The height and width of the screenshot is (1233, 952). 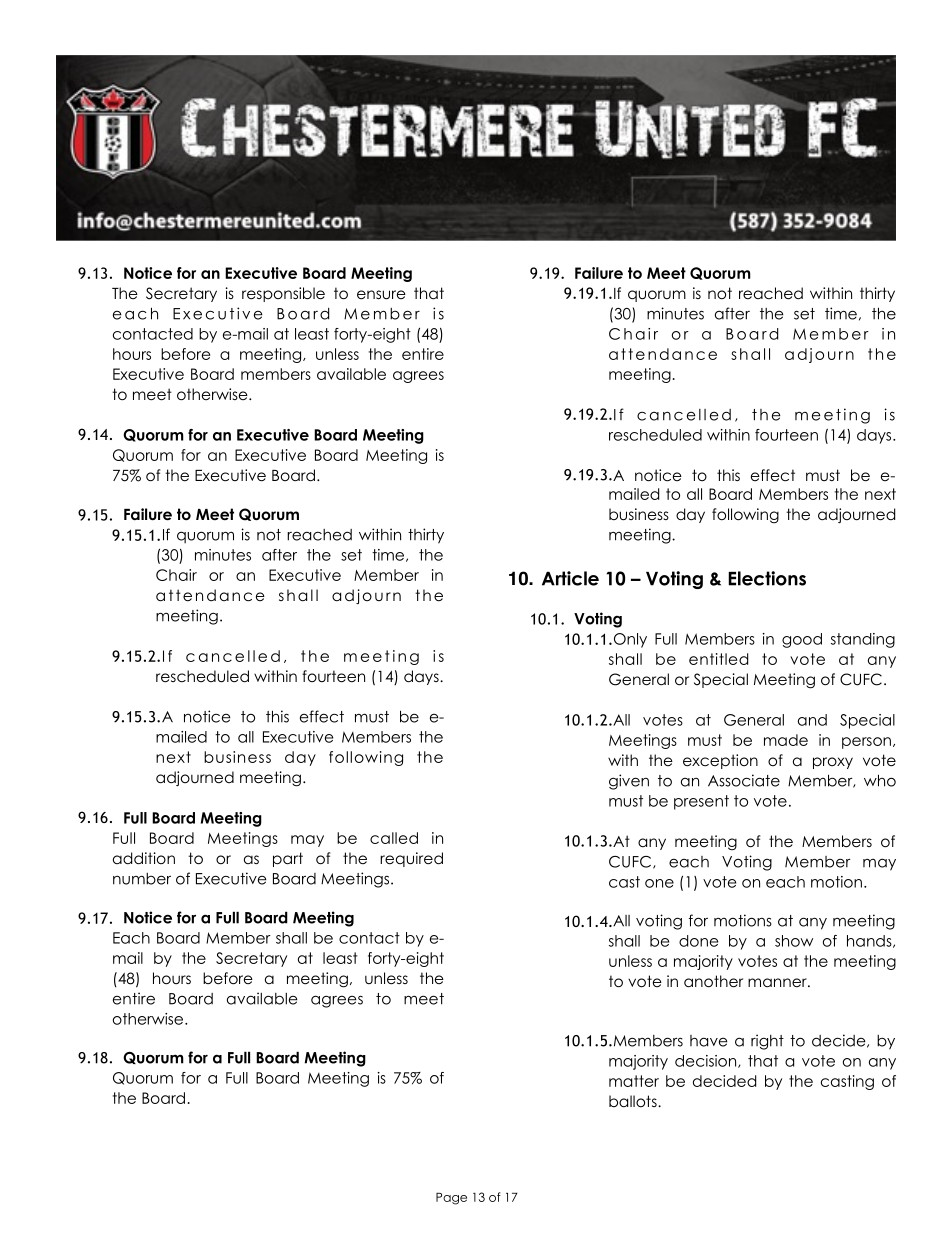 What do you see at coordinates (451, 1199) in the screenshot?
I see `Page` at bounding box center [451, 1199].
